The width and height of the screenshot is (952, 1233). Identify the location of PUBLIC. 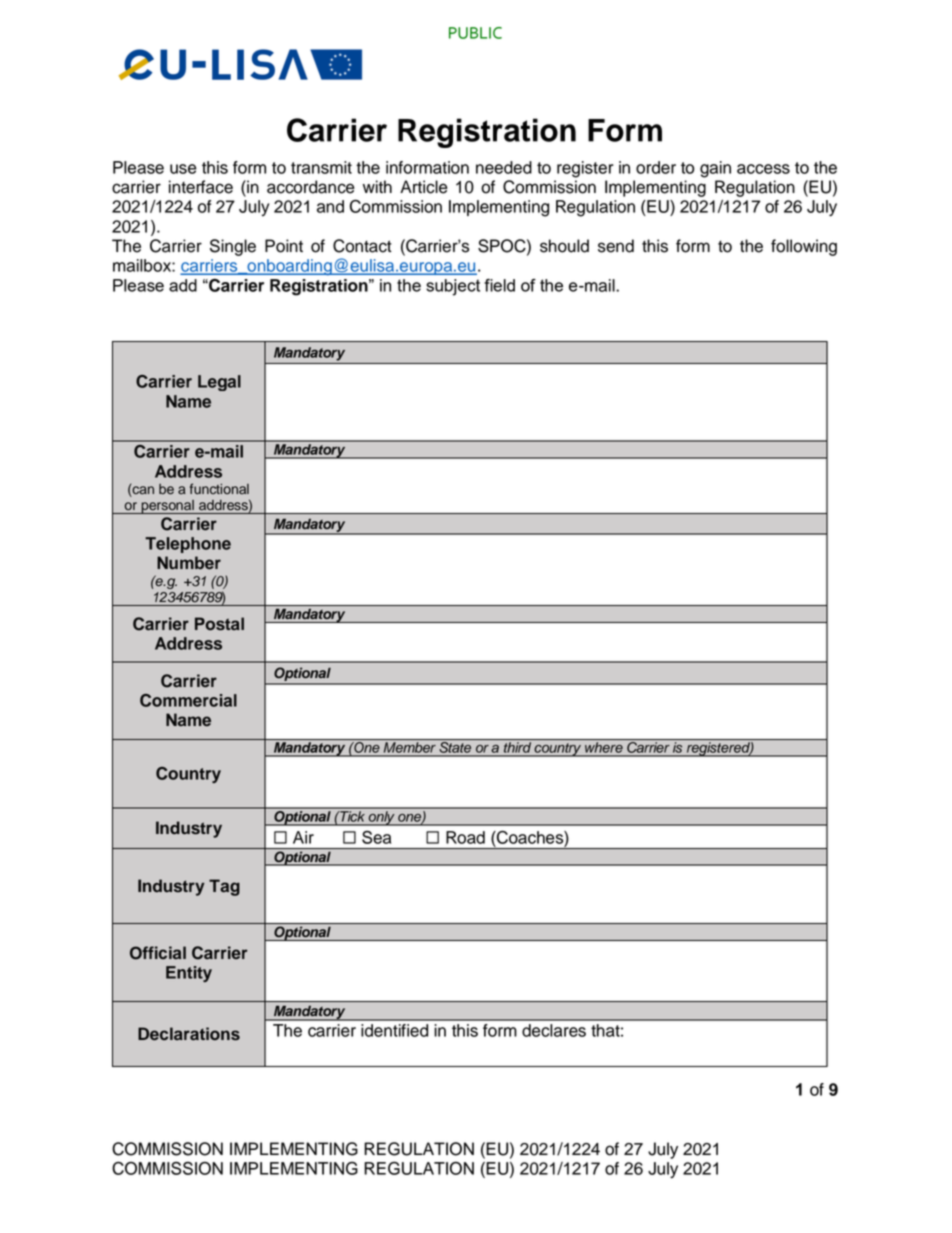
(475, 33).
